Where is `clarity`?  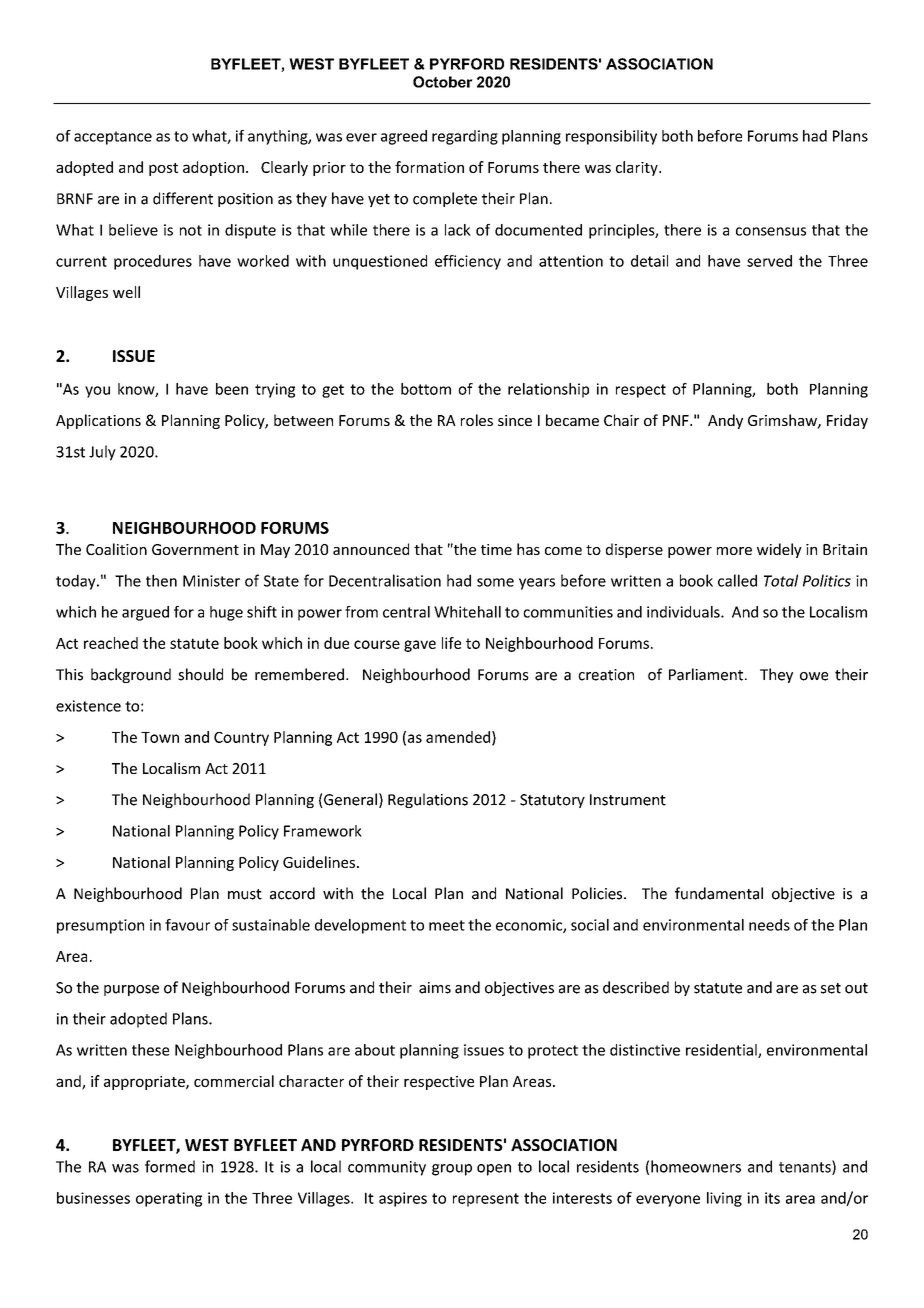 clarity is located at coordinates (638, 168).
